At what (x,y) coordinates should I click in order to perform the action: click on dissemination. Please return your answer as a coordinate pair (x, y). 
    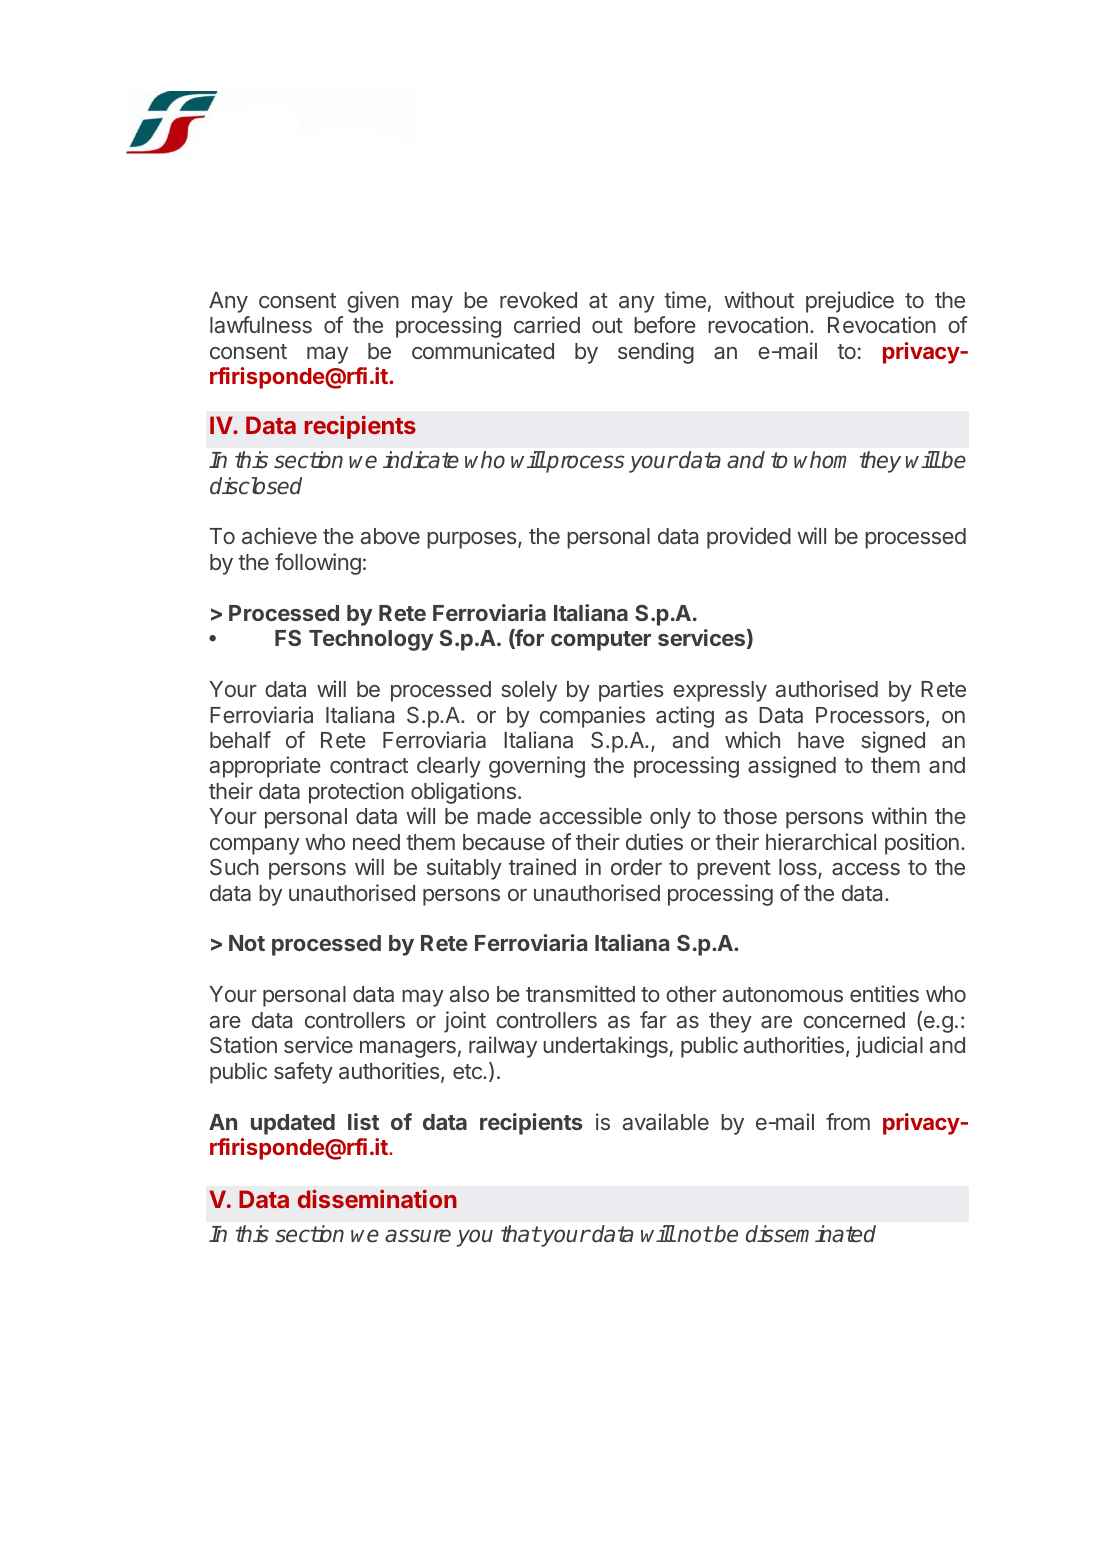
    Looking at the image, I should click on (377, 1198).
